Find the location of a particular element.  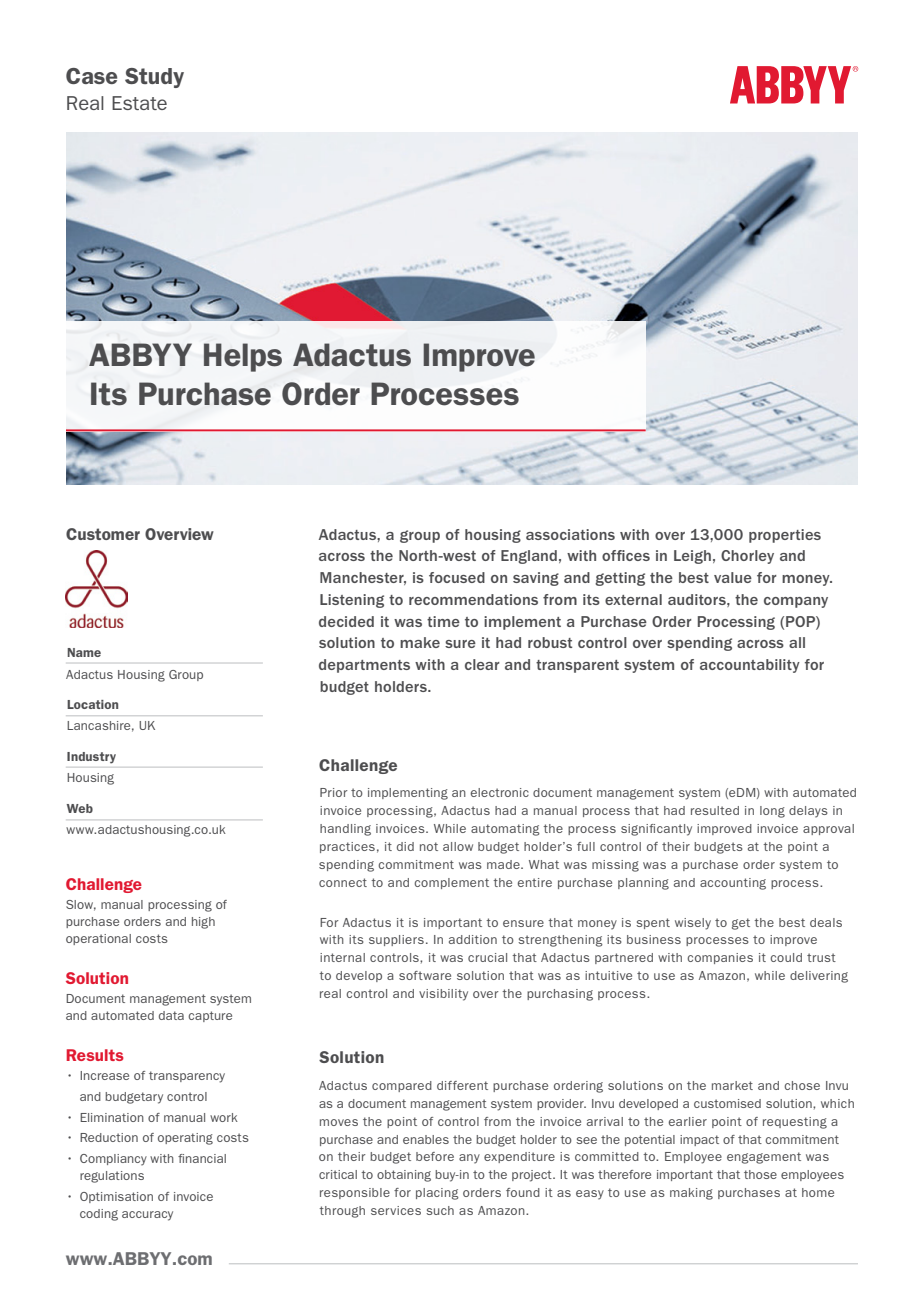

accountability is located at coordinates (750, 666).
